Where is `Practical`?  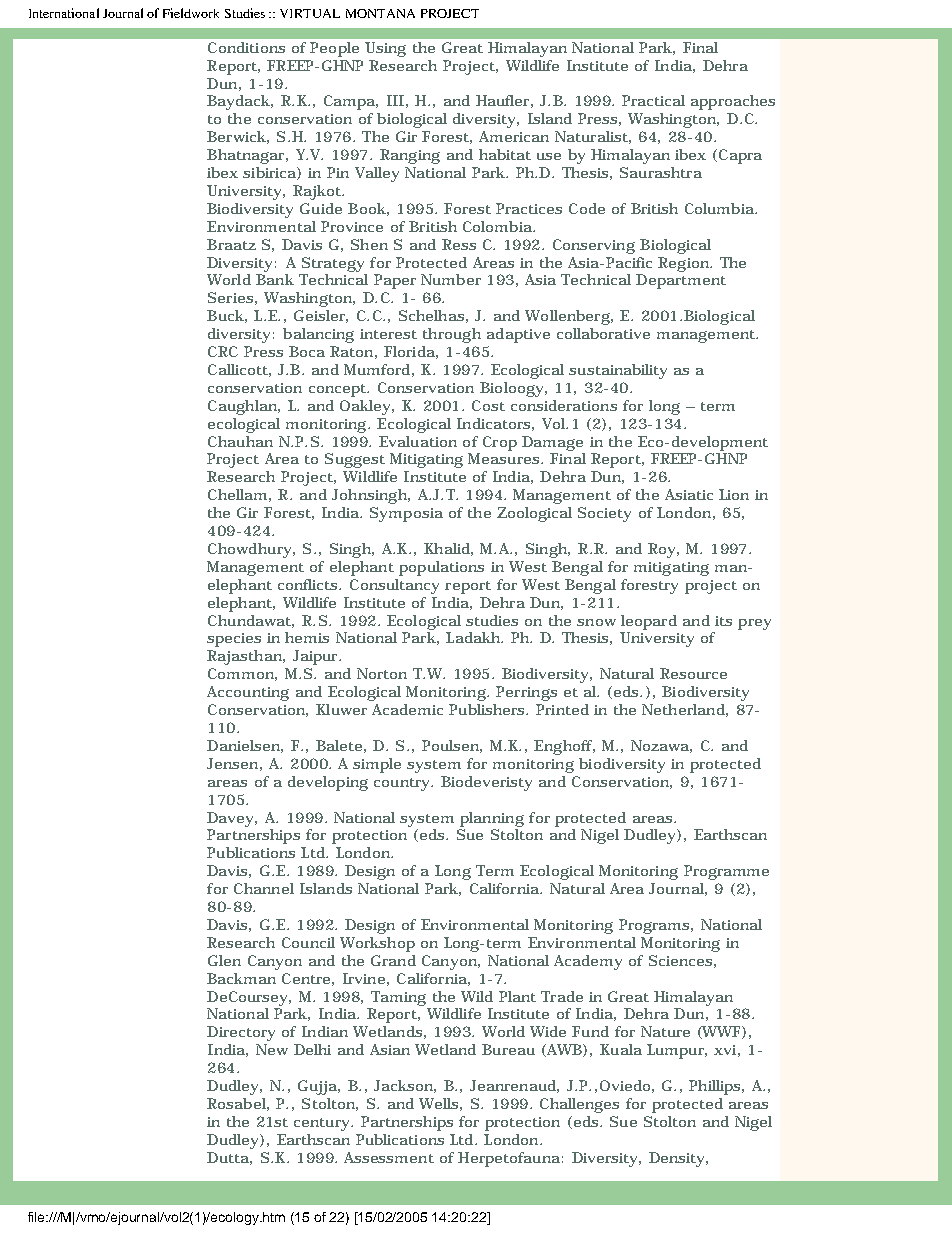
Practical is located at coordinates (653, 100).
